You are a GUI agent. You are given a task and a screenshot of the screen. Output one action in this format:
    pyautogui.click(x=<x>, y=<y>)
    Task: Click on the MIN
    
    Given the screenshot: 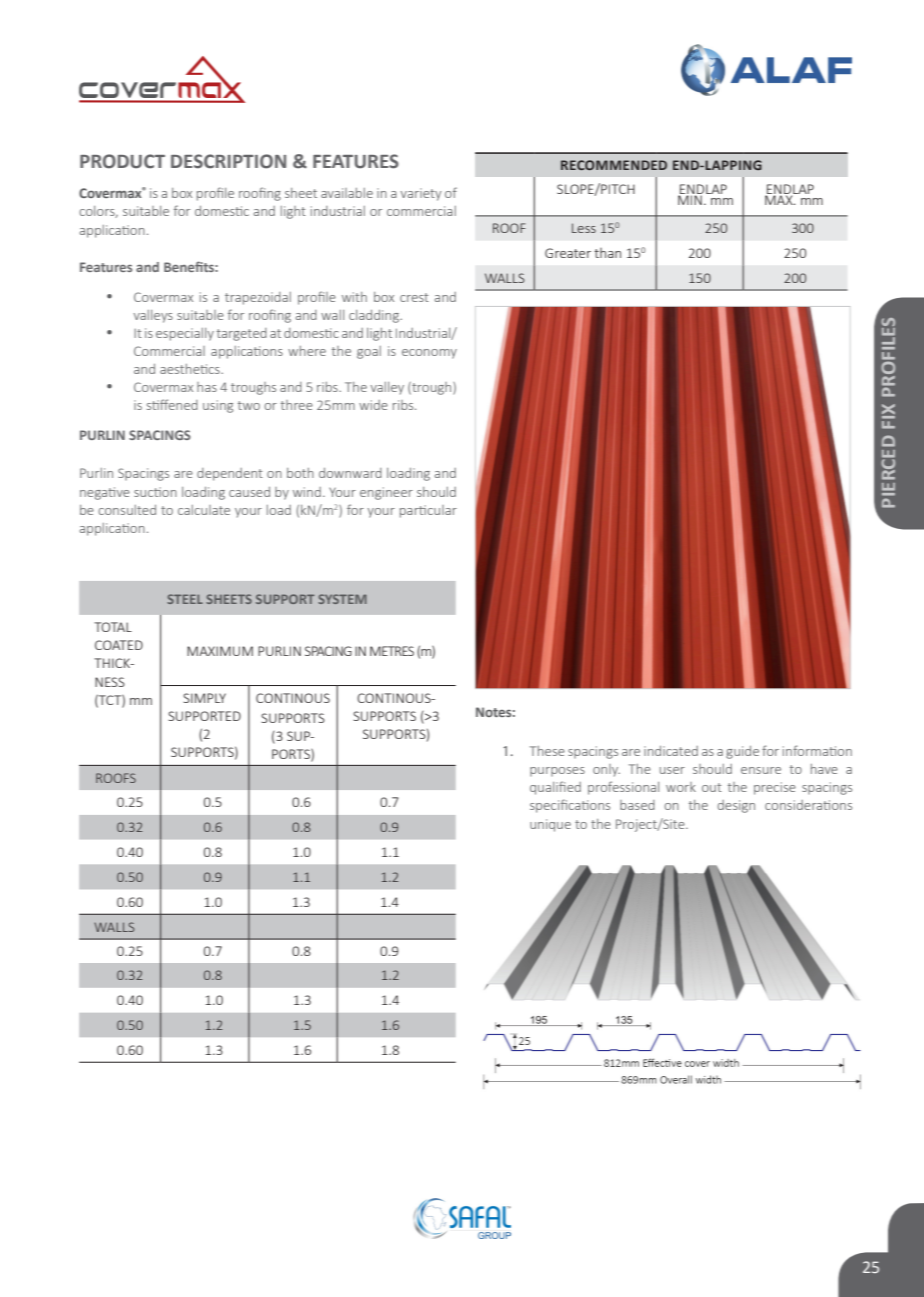 What is the action you would take?
    pyautogui.click(x=690, y=199)
